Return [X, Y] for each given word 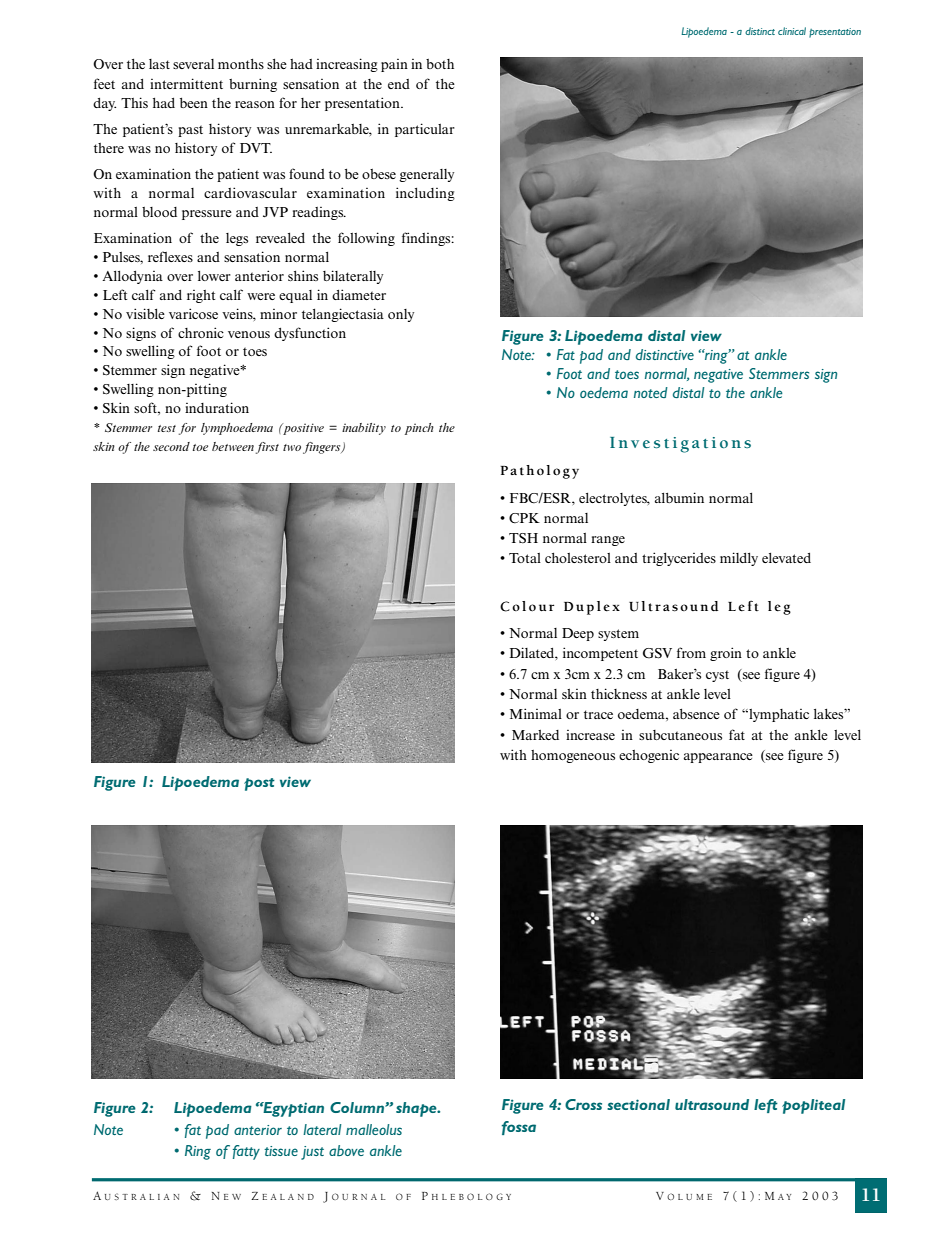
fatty [246, 1152]
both [440, 64]
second [171, 446]
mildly [739, 559]
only [401, 315]
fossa [519, 1128]
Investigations [680, 445]
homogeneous [573, 756]
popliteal [813, 1106]
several [193, 64]
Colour [527, 606]
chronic [201, 332]
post [259, 784]
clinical [792, 31]
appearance [718, 758]
